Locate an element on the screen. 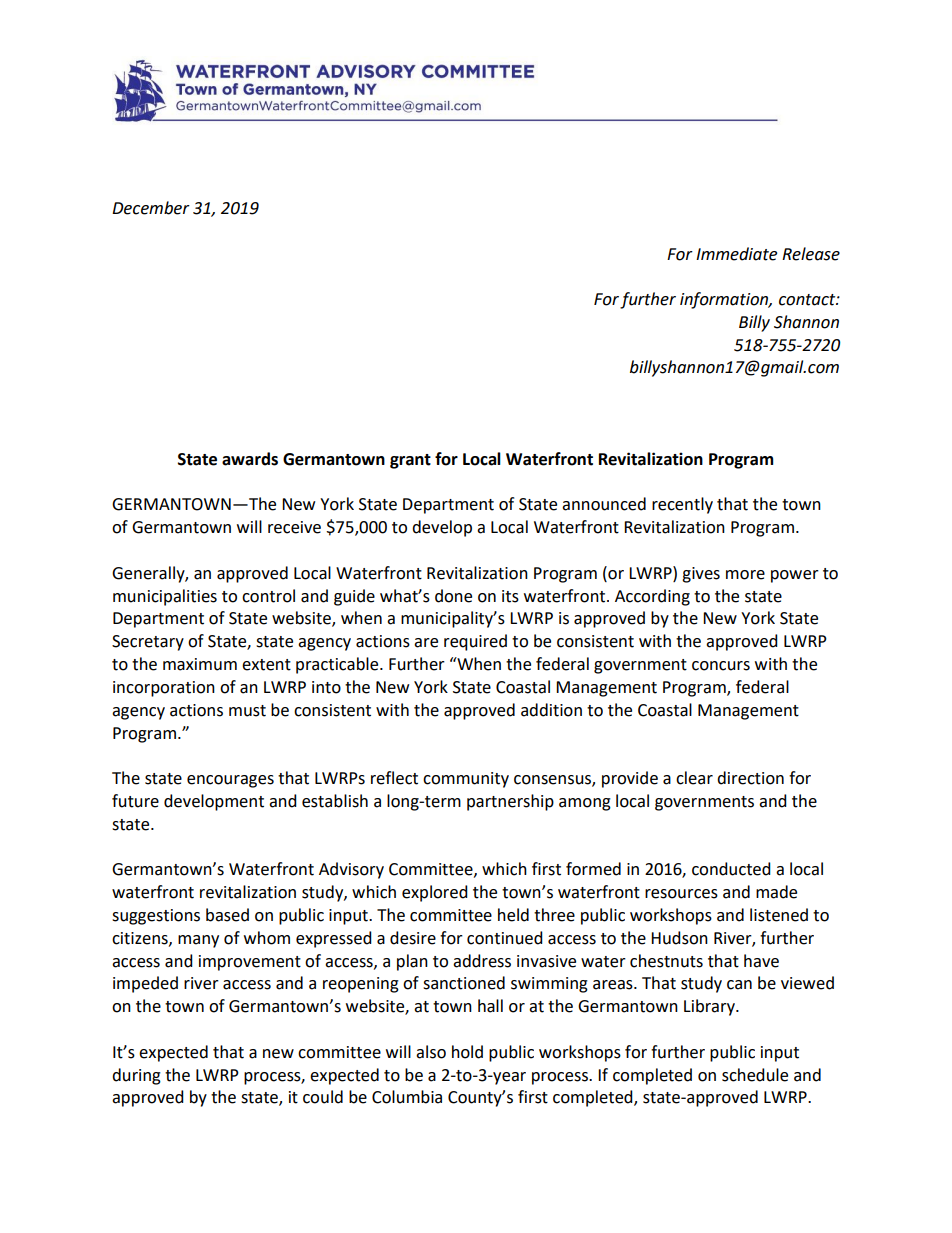 The height and width of the screenshot is (1233, 952). during is located at coordinates (136, 1076).
